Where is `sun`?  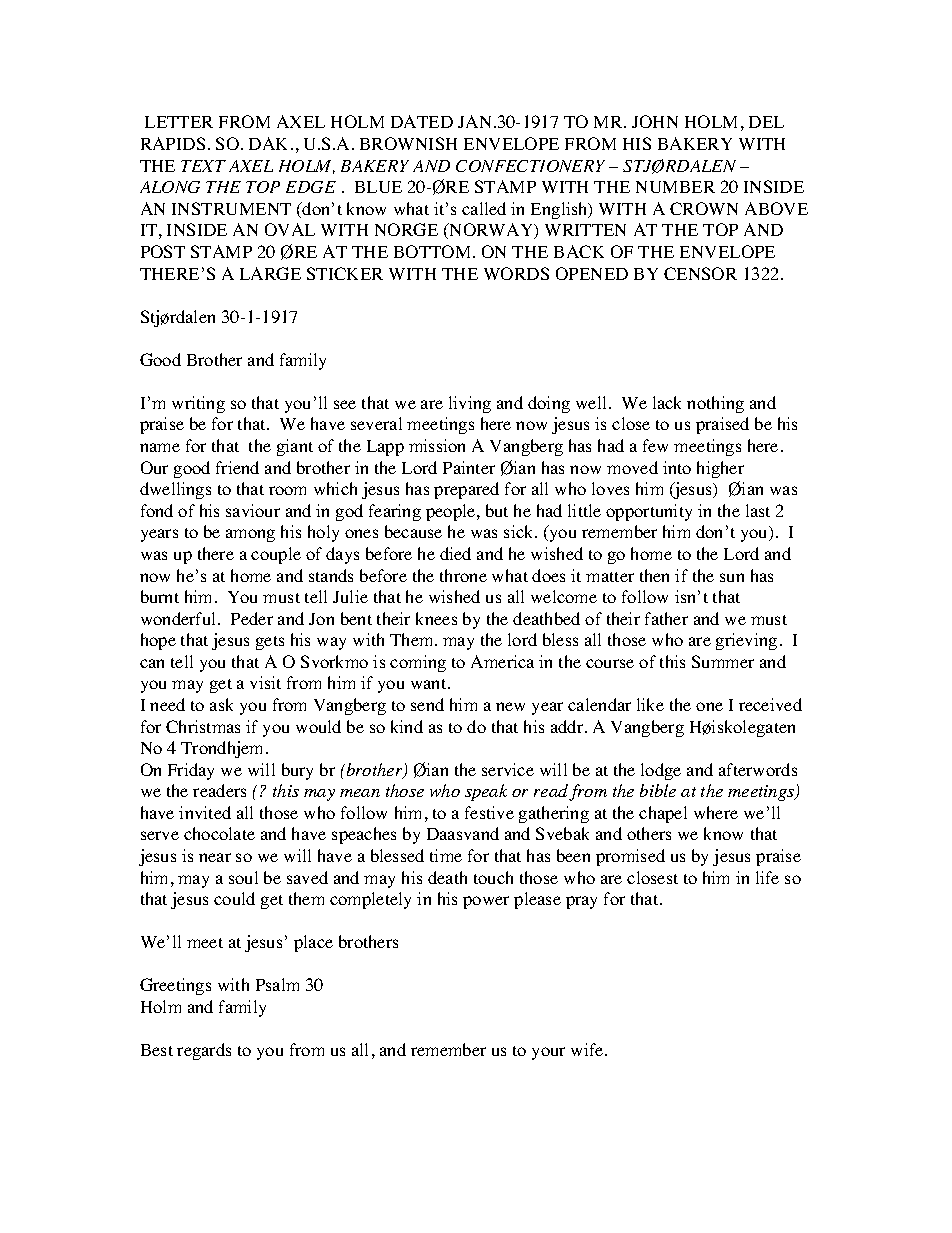 sun is located at coordinates (732, 577).
